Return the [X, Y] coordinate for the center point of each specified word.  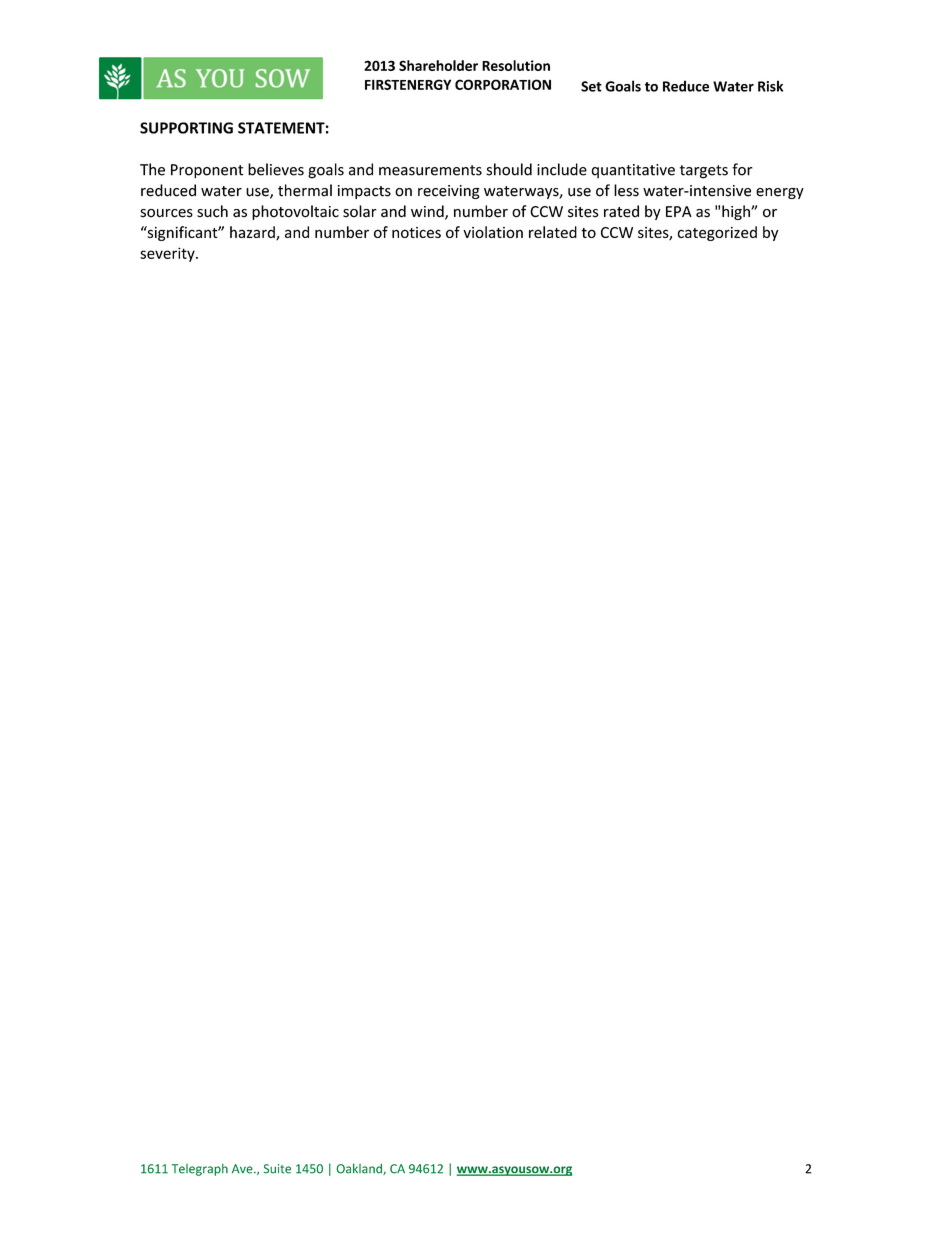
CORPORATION [503, 84]
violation [493, 232]
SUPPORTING [186, 128]
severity [168, 254]
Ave [243, 1169]
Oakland [360, 1169]
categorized [717, 233]
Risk [770, 86]
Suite [277, 1169]
